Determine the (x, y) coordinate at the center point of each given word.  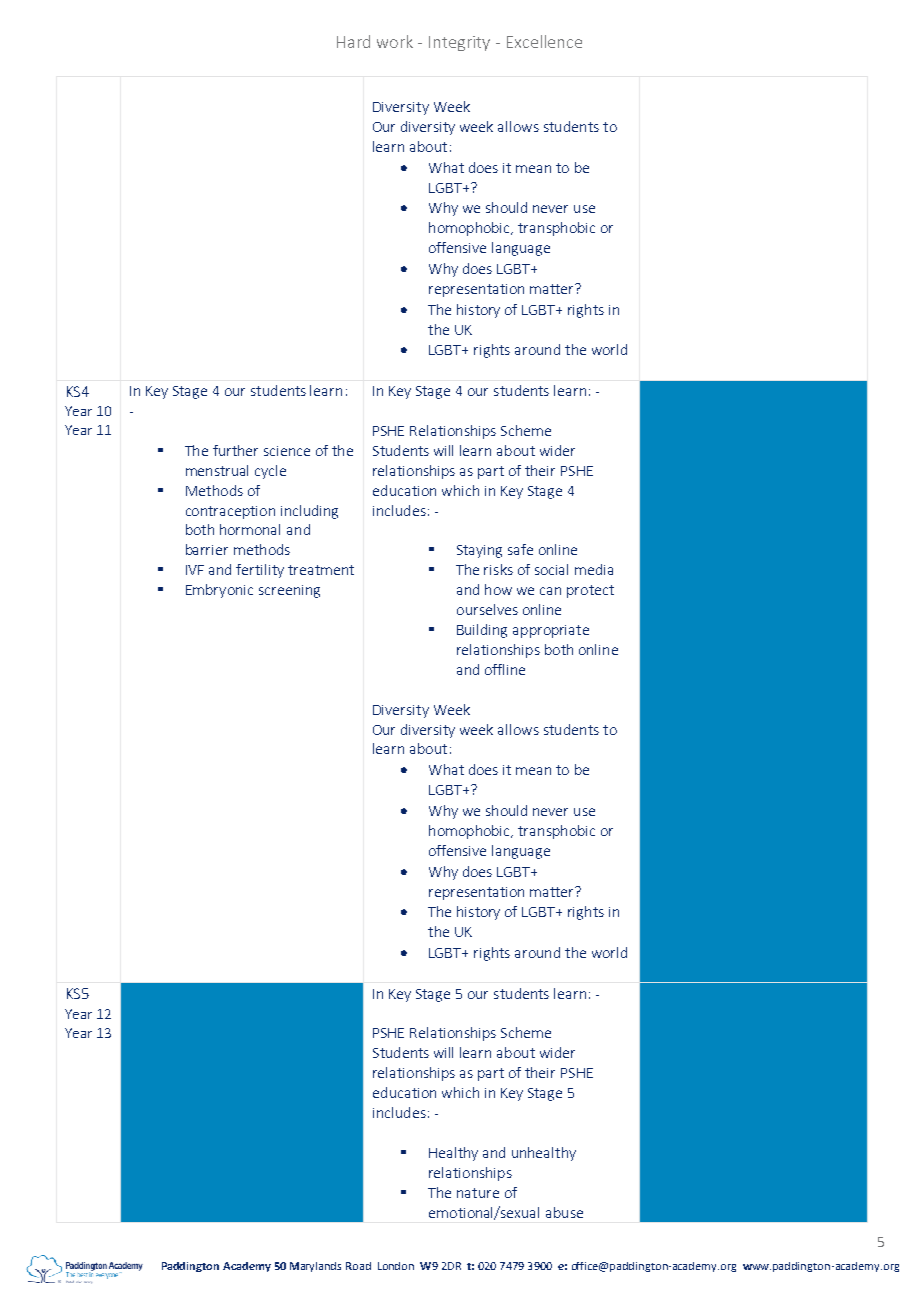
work (395, 41)
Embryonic (219, 591)
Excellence (544, 41)
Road (358, 1266)
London (396, 1266)
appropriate (551, 631)
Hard (353, 41)
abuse (564, 1212)
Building (482, 631)
